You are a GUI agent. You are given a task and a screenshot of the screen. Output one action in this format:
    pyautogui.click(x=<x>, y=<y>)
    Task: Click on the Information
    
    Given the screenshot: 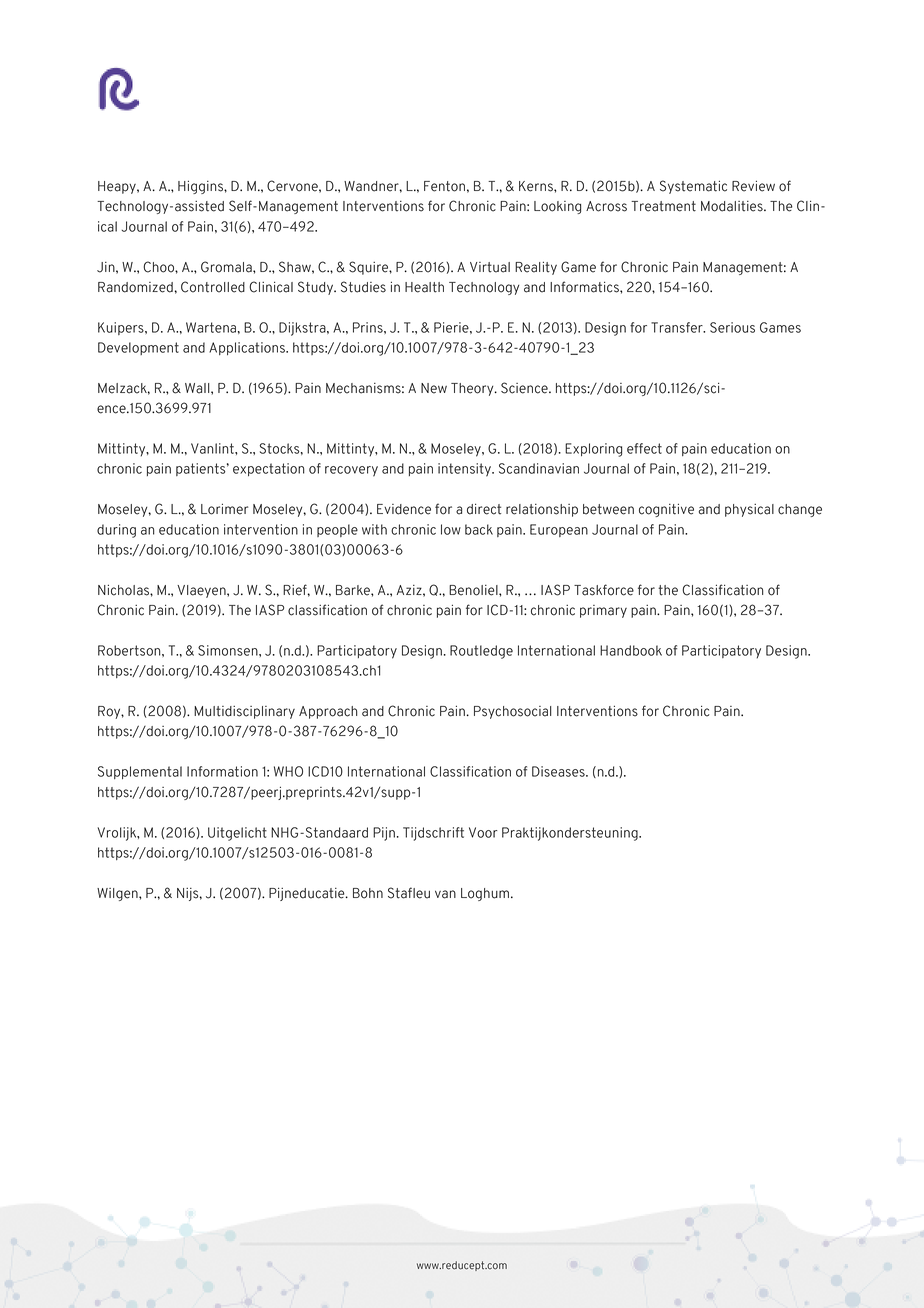 What is the action you would take?
    pyautogui.click(x=222, y=771)
